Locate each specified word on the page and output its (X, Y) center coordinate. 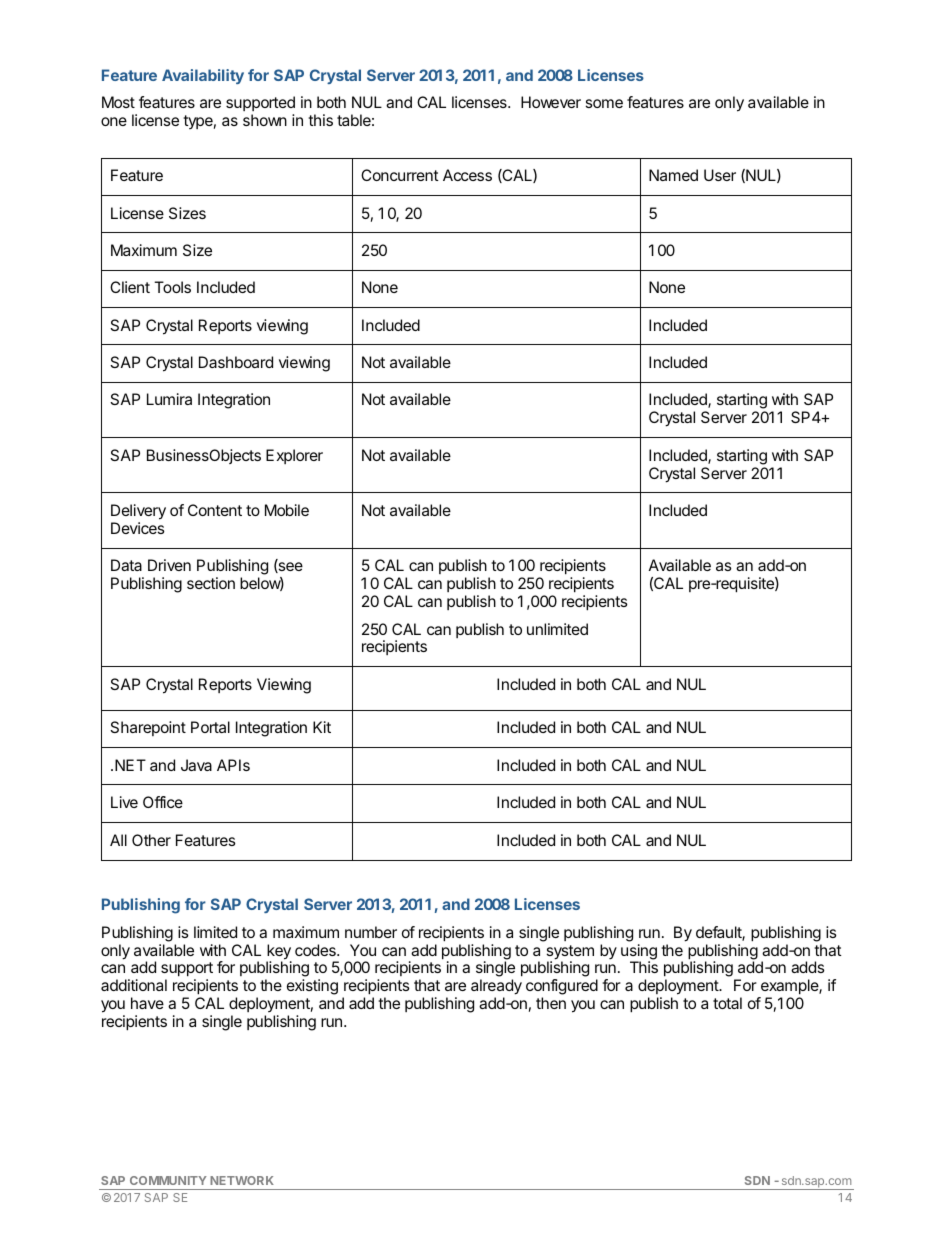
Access (467, 175)
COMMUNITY (168, 1180)
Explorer (294, 456)
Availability (203, 76)
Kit (322, 727)
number (371, 932)
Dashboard (236, 362)
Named (673, 175)
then (551, 1003)
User (720, 175)
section (211, 583)
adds (808, 967)
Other (151, 840)
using (639, 953)
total (727, 1003)
